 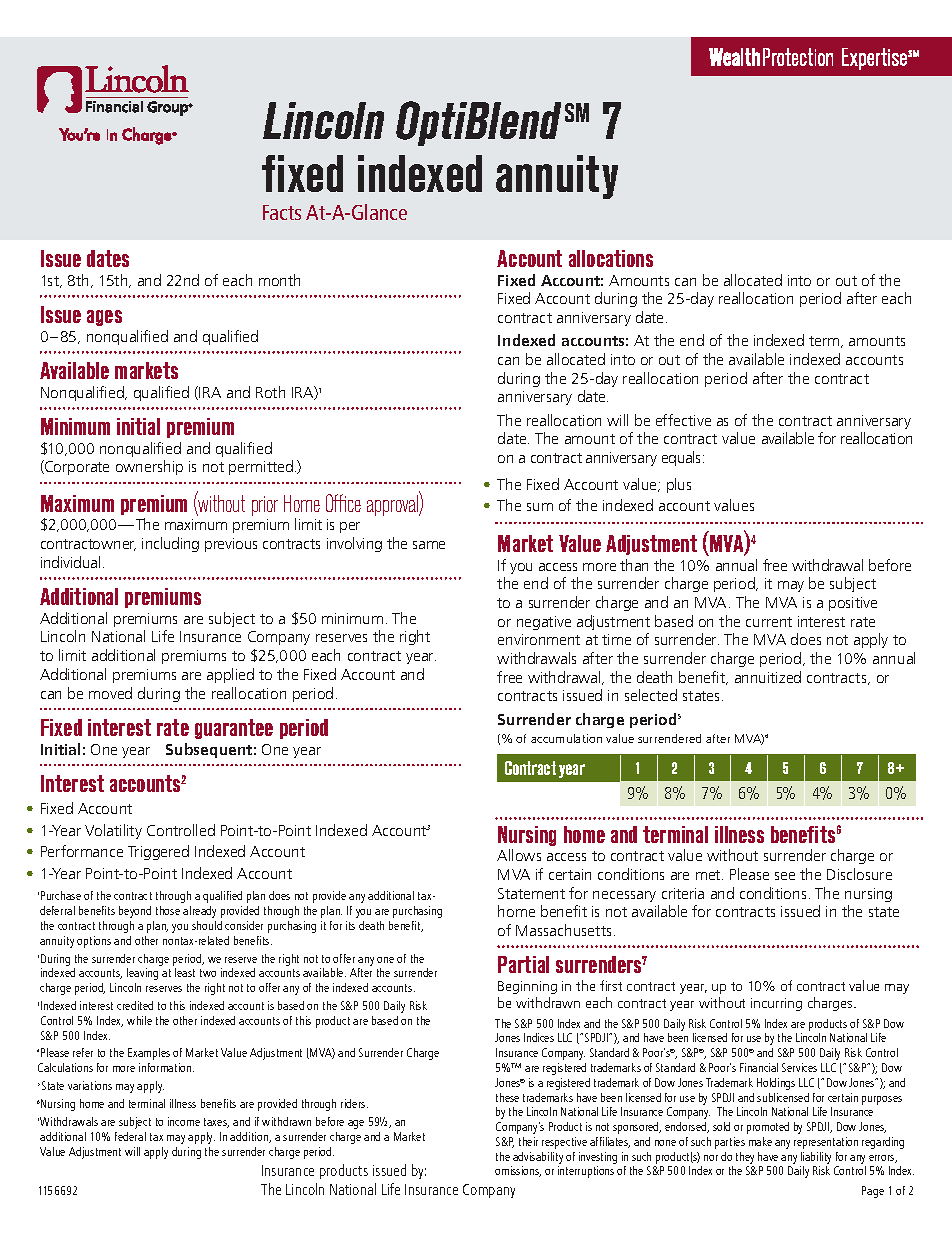 What do you see at coordinates (168, 910) in the image?
I see `those` at bounding box center [168, 910].
